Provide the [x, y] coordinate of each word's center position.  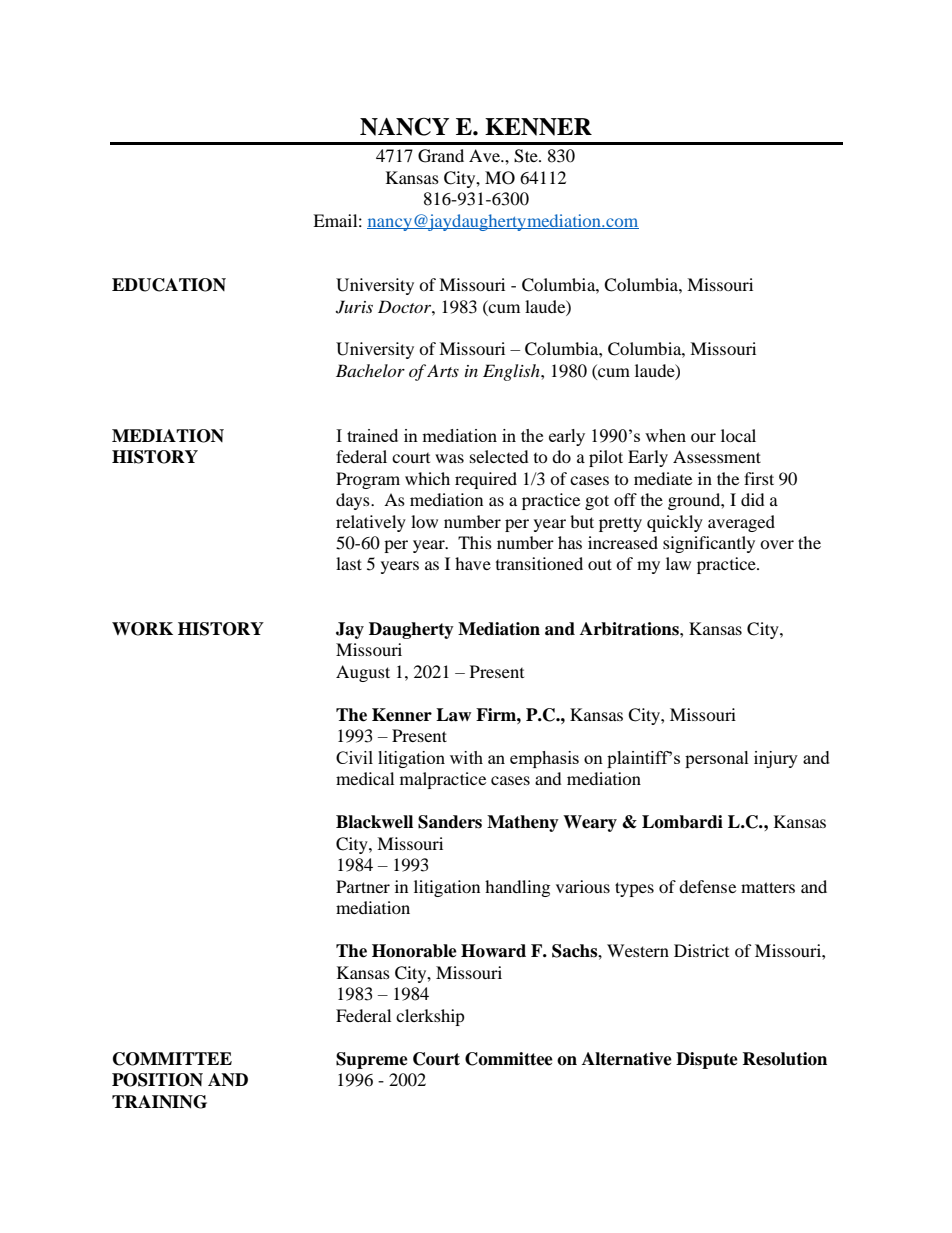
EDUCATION [169, 285]
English [512, 372]
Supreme [372, 1060]
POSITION [157, 1080]
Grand [441, 156]
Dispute [707, 1060]
